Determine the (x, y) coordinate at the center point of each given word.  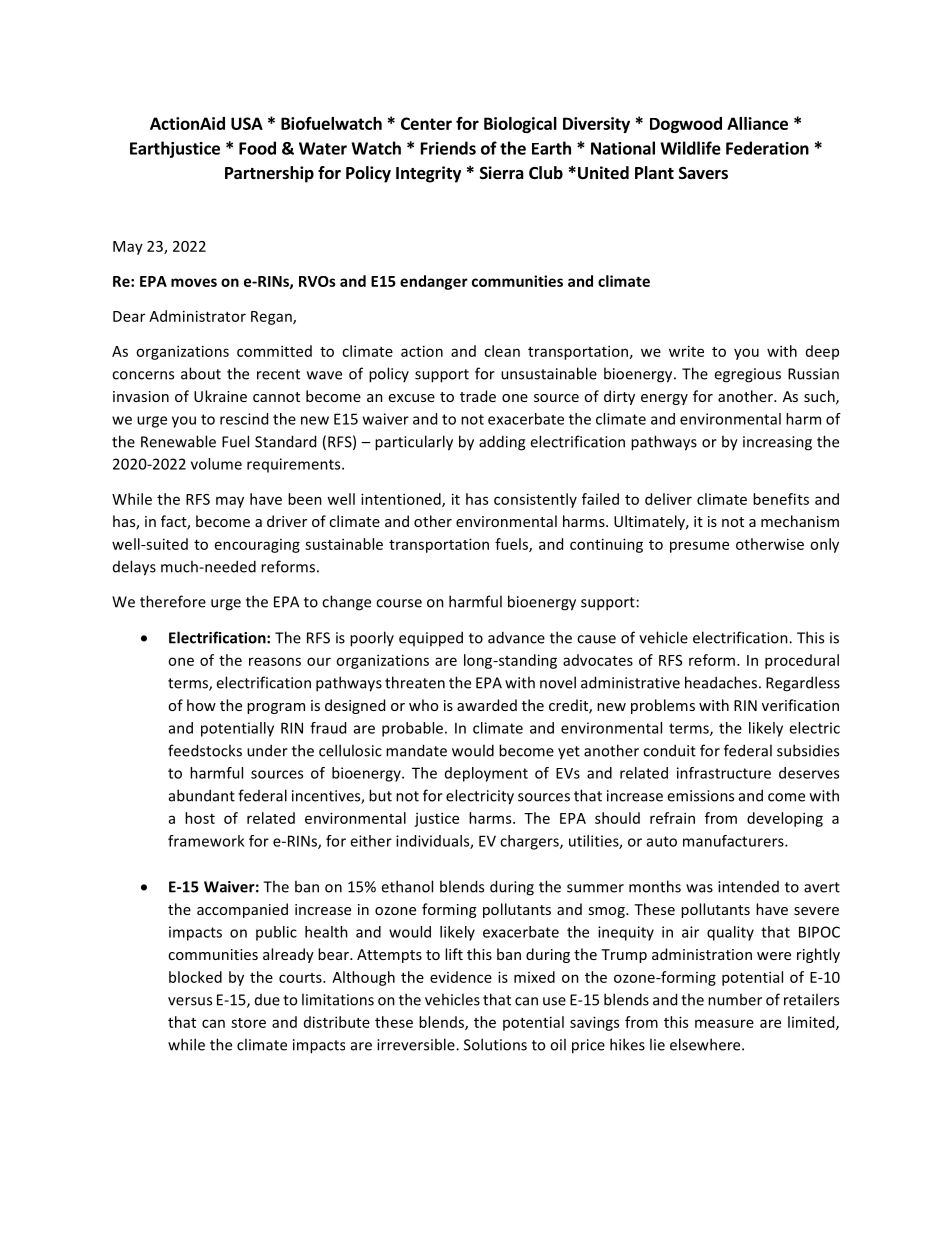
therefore (173, 601)
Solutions (495, 1044)
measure (724, 1023)
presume (699, 547)
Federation (767, 148)
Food (257, 148)
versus (190, 1001)
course (399, 603)
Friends (448, 148)
